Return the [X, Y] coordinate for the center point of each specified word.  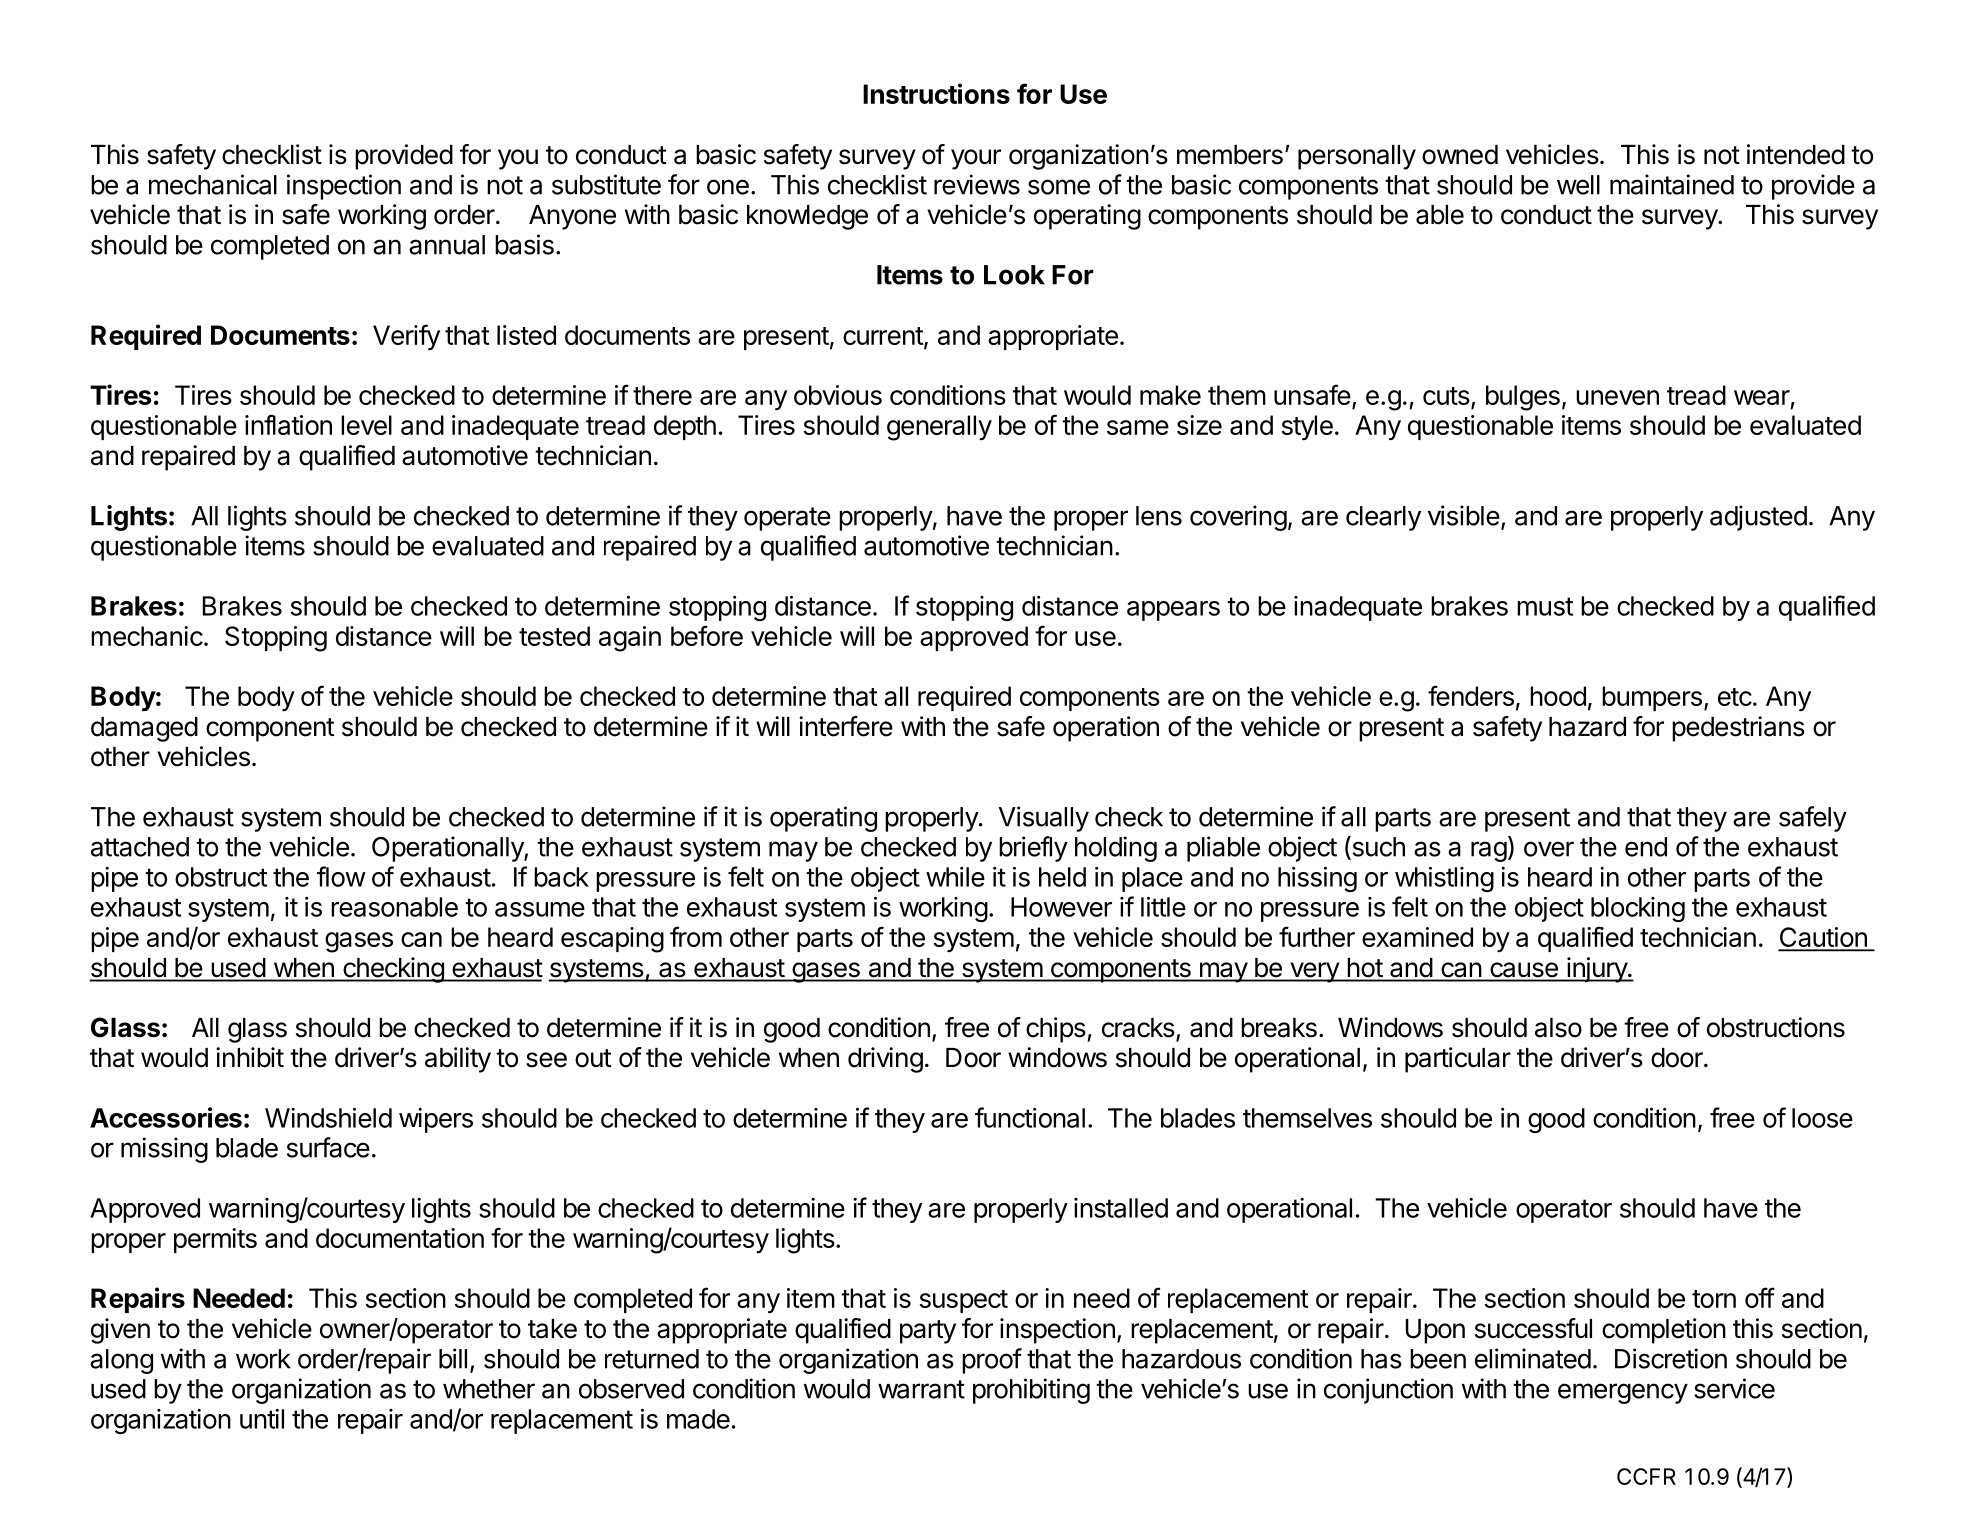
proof [992, 1361]
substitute [606, 184]
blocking [1638, 909]
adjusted [1758, 518]
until [262, 1419]
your [976, 159]
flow [341, 876]
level [366, 425]
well [1578, 185]
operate [787, 519]
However [1061, 907]
